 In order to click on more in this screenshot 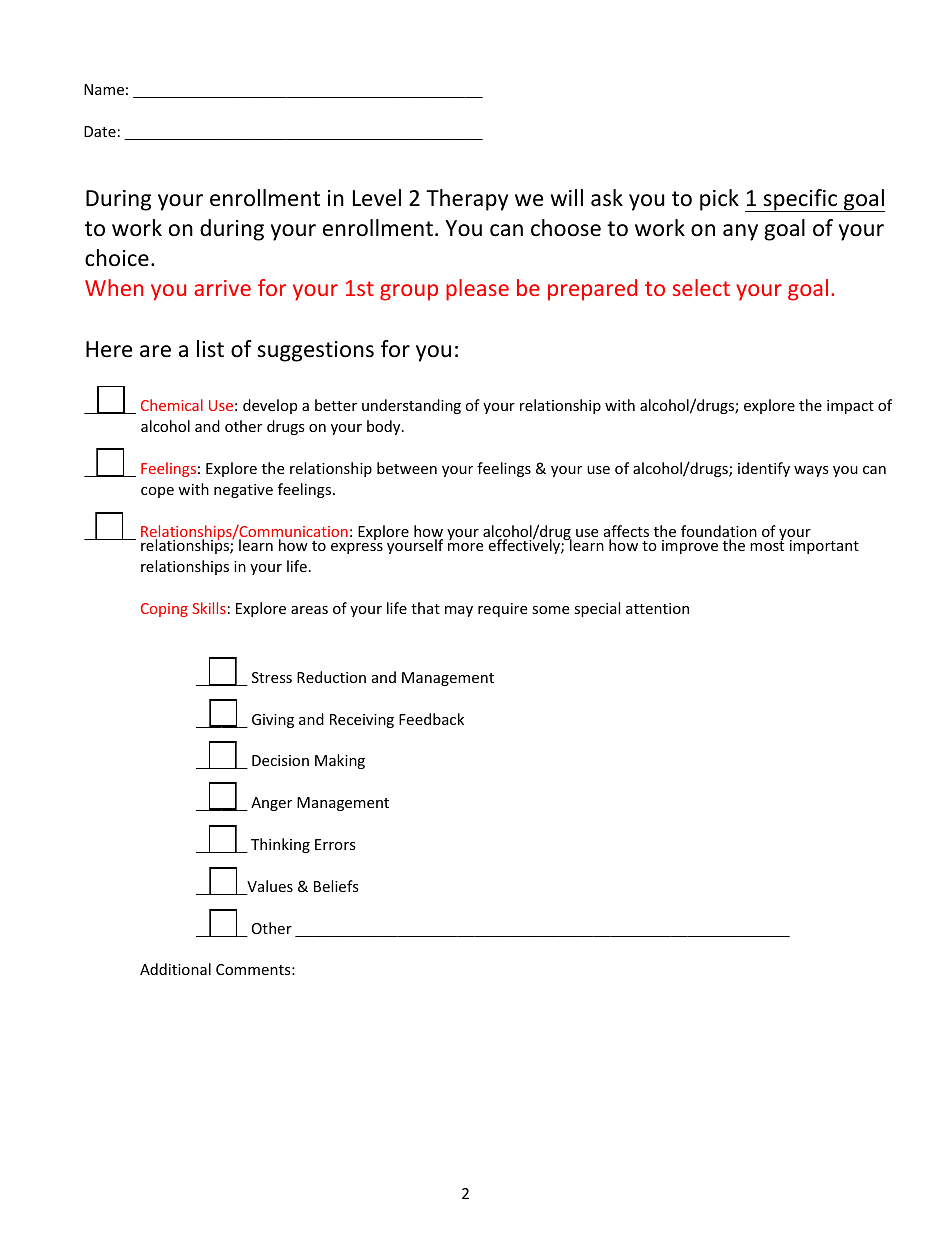, I will do `click(465, 547)`.
